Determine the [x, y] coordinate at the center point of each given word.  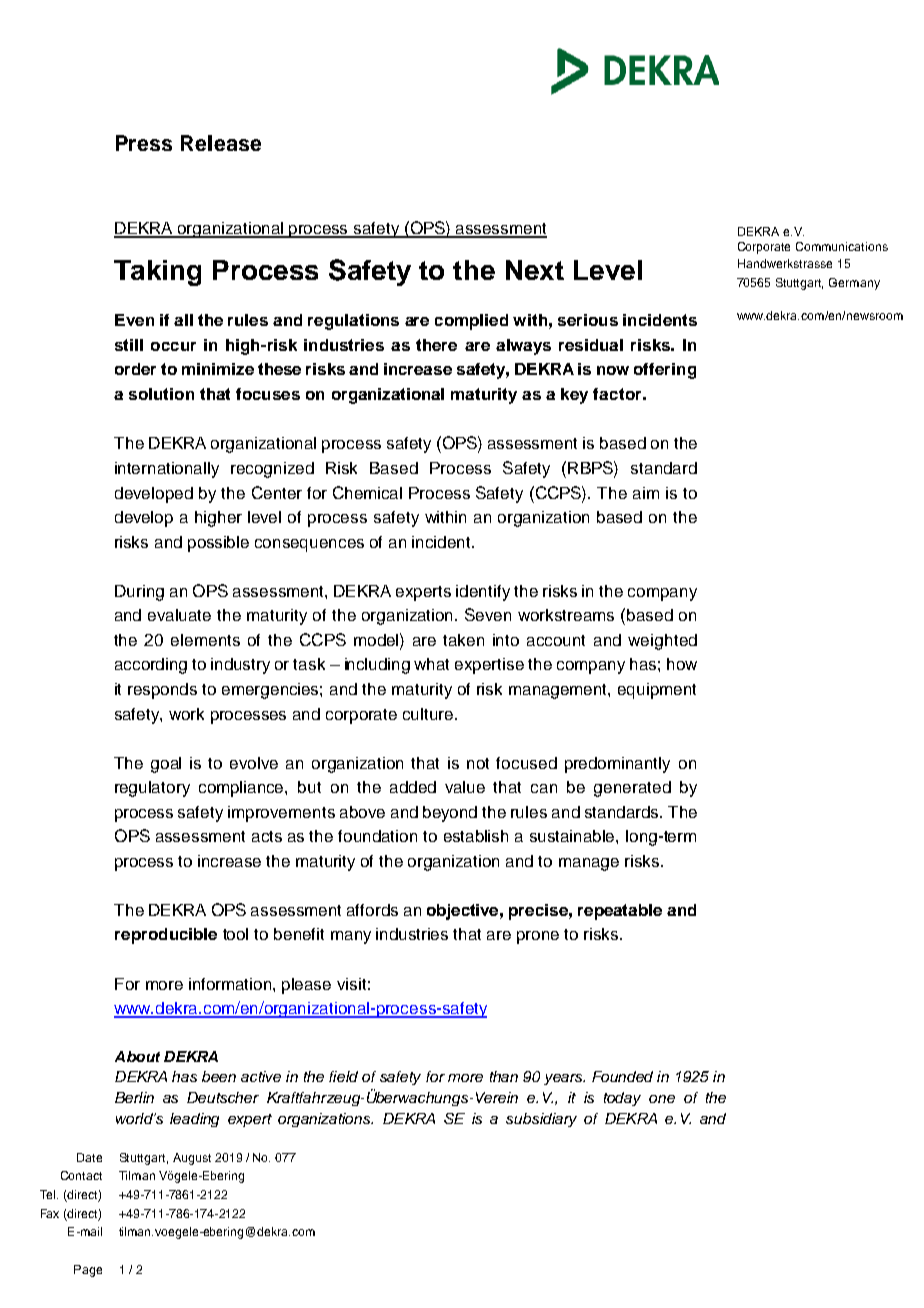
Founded [622, 1076]
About [137, 1056]
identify [483, 593]
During [139, 593]
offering [665, 371]
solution [161, 394]
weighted [662, 642]
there [436, 345]
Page [88, 1271]
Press [144, 143]
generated [632, 789]
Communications [842, 246]
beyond [450, 814]
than [504, 1076]
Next [535, 270]
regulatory [152, 789]
